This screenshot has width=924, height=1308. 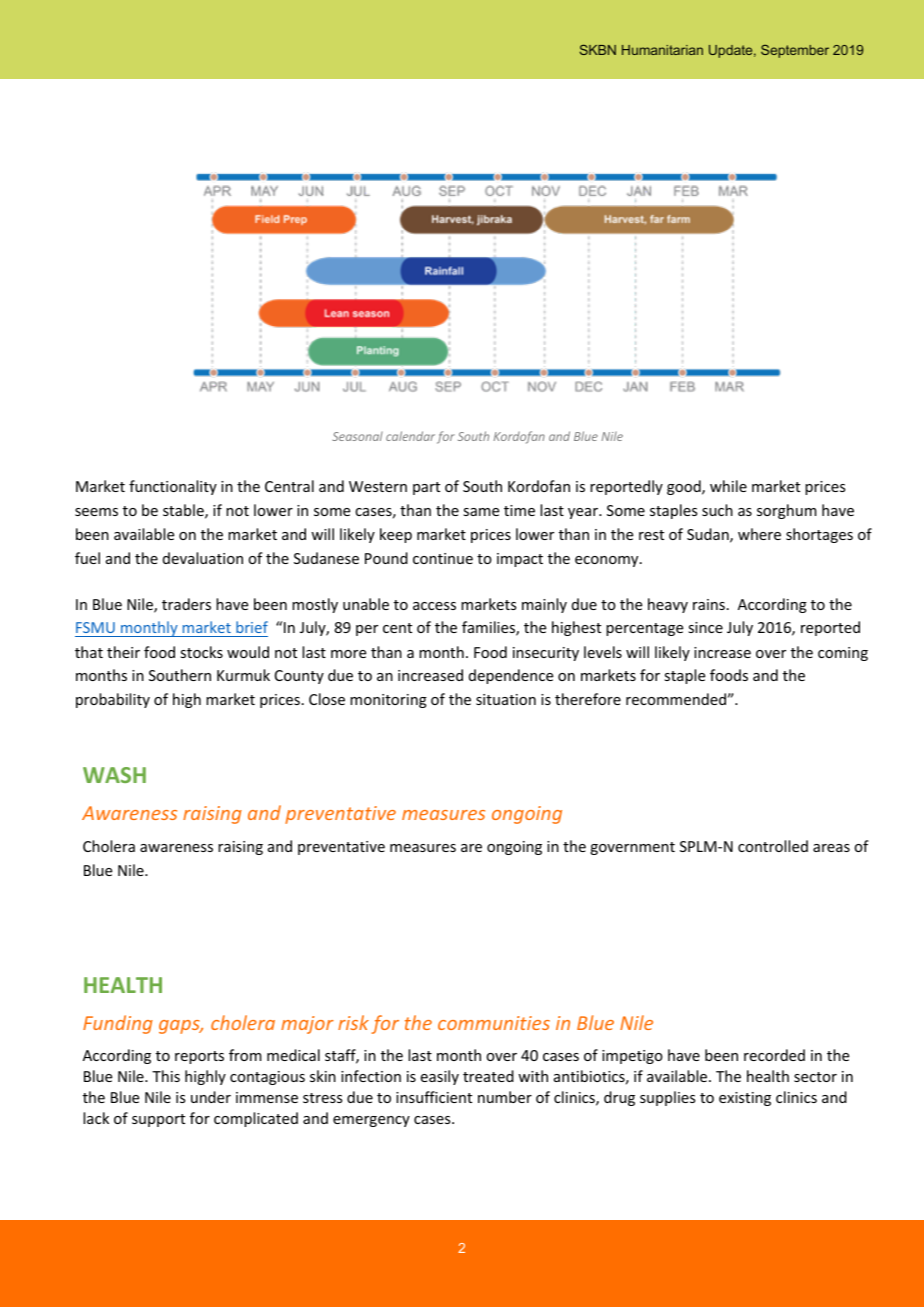 I want to click on existing, so click(x=745, y=1099).
